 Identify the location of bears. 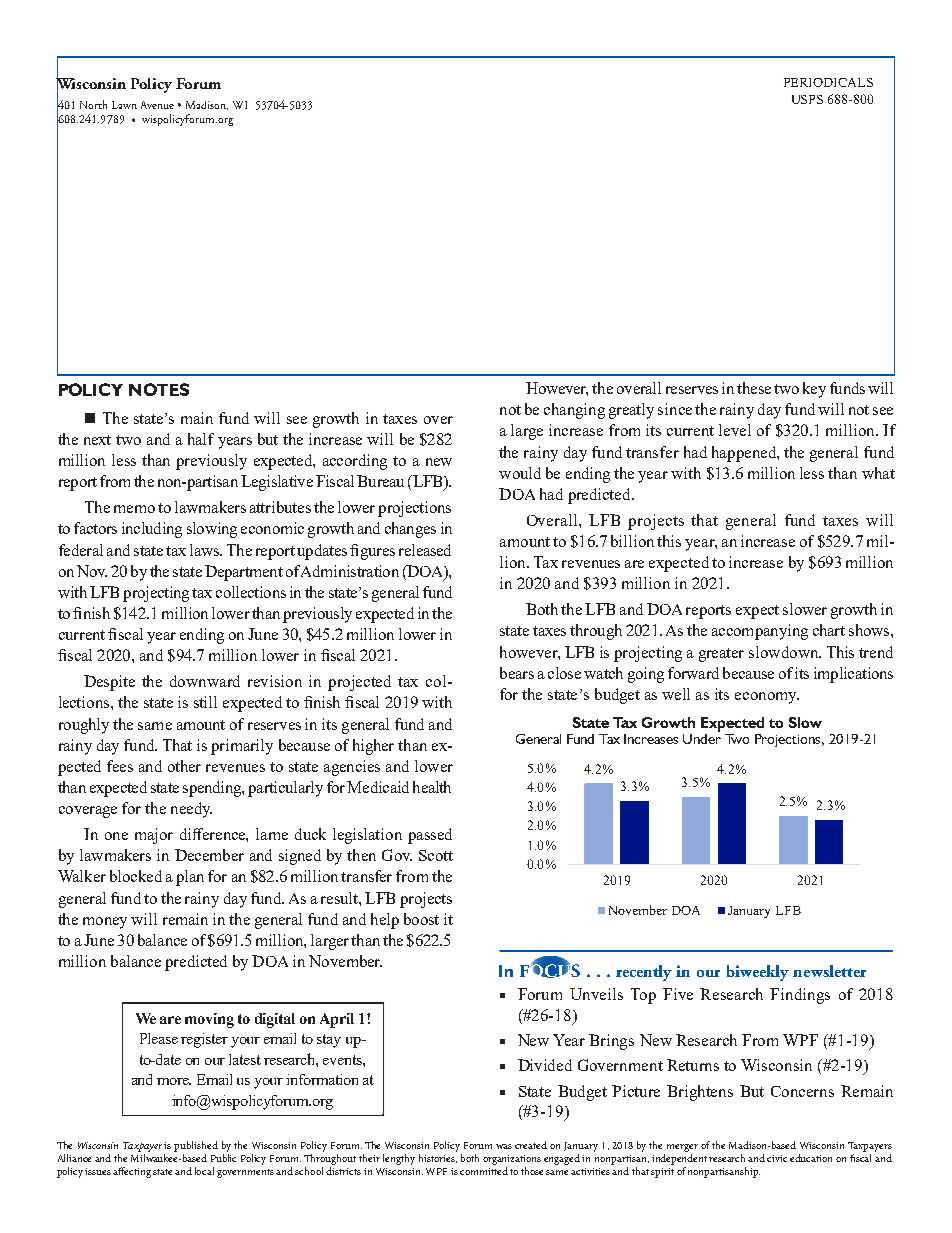
(517, 673).
